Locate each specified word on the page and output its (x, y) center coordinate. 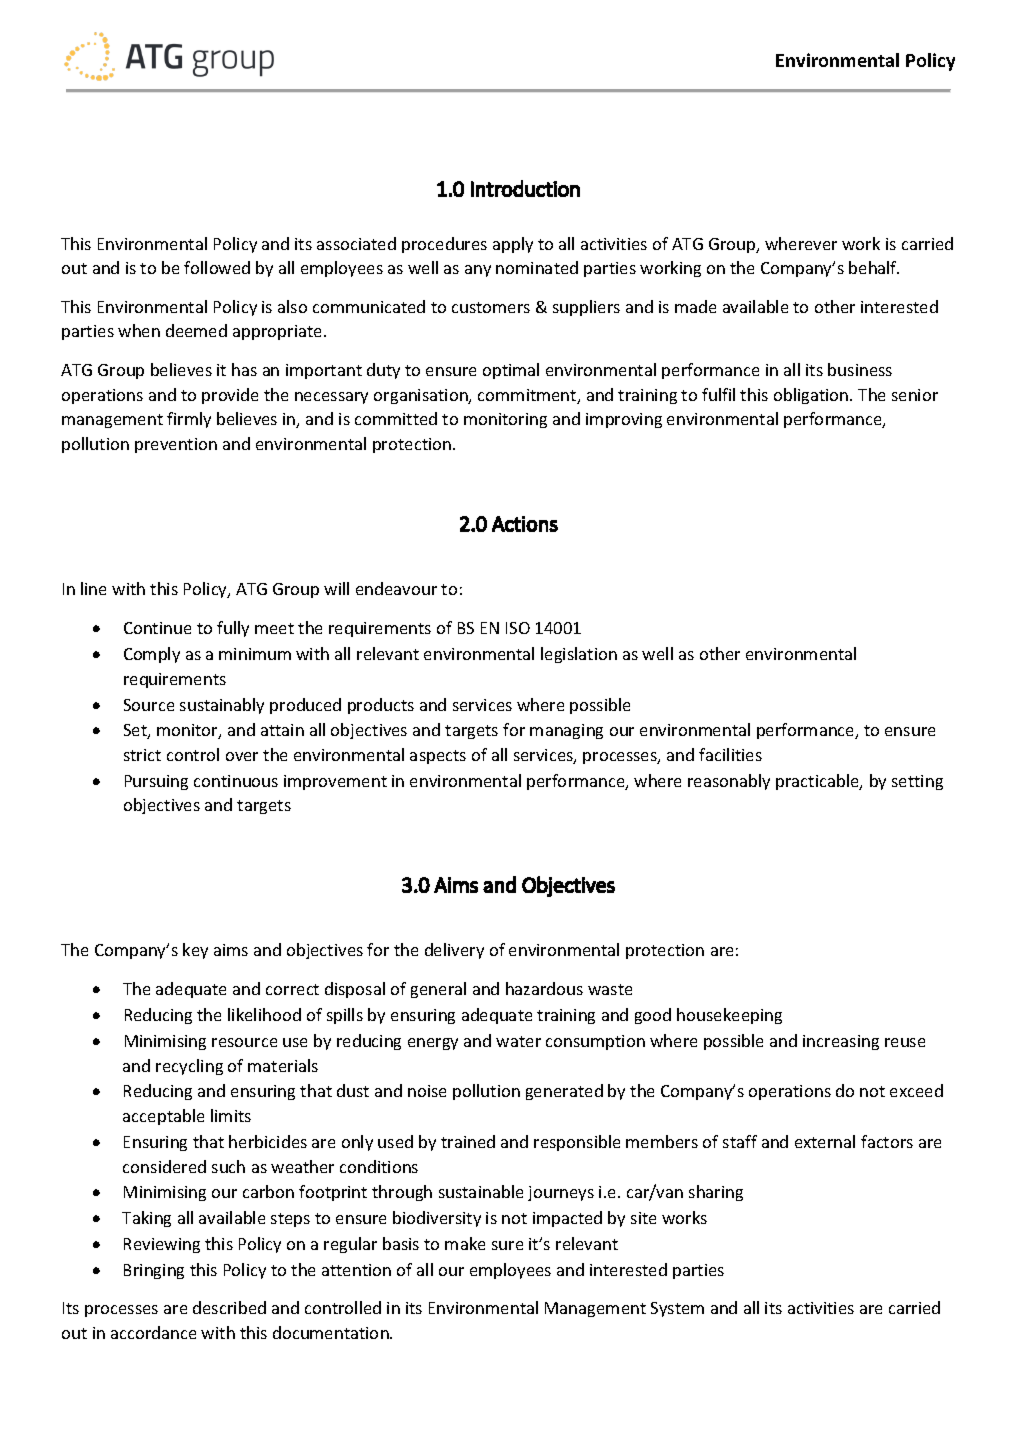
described (229, 1307)
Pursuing (156, 782)
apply (513, 245)
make (465, 1243)
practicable (819, 782)
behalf (874, 267)
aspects (438, 757)
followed (217, 267)
